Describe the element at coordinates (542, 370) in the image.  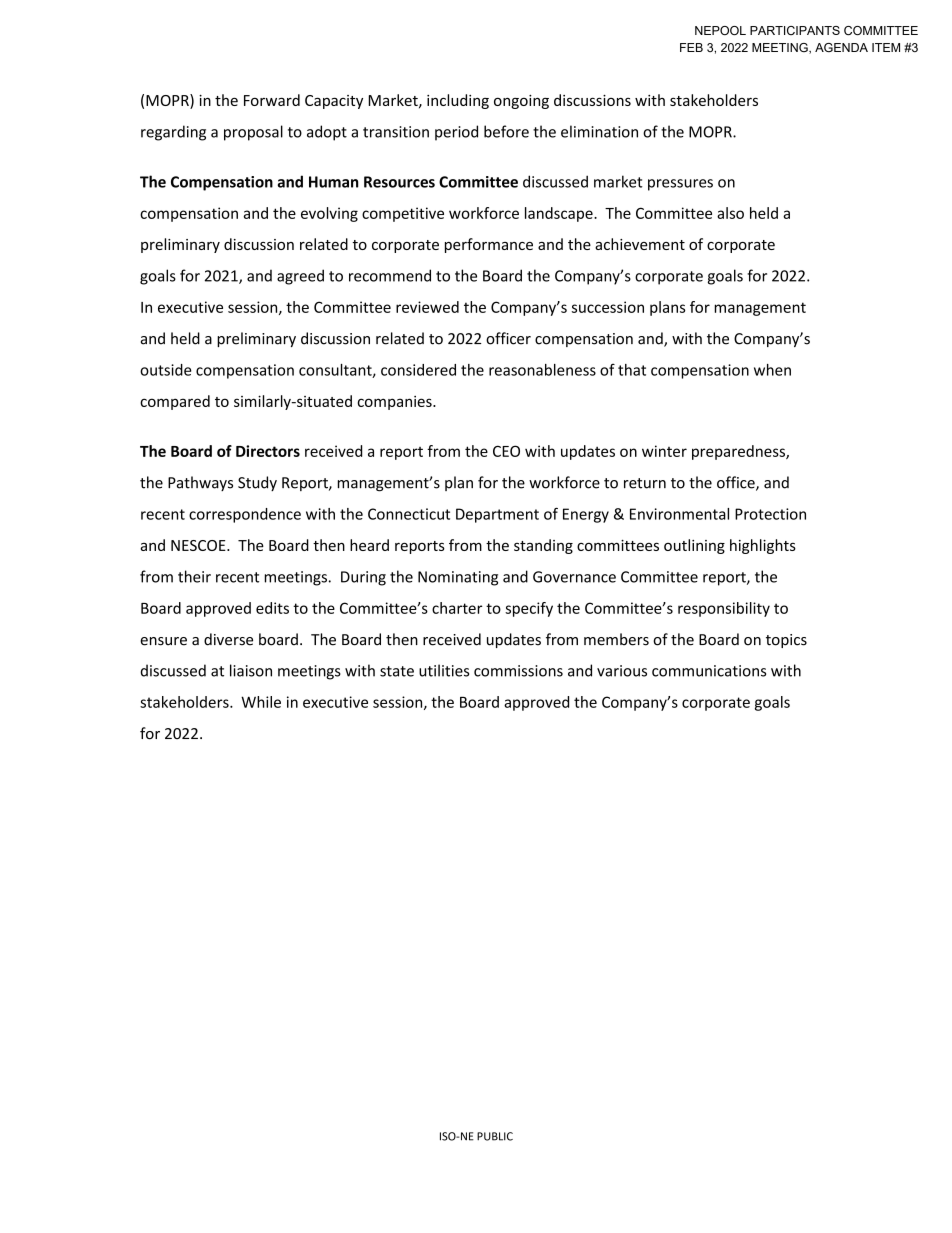
I see `reasonableness` at that location.
